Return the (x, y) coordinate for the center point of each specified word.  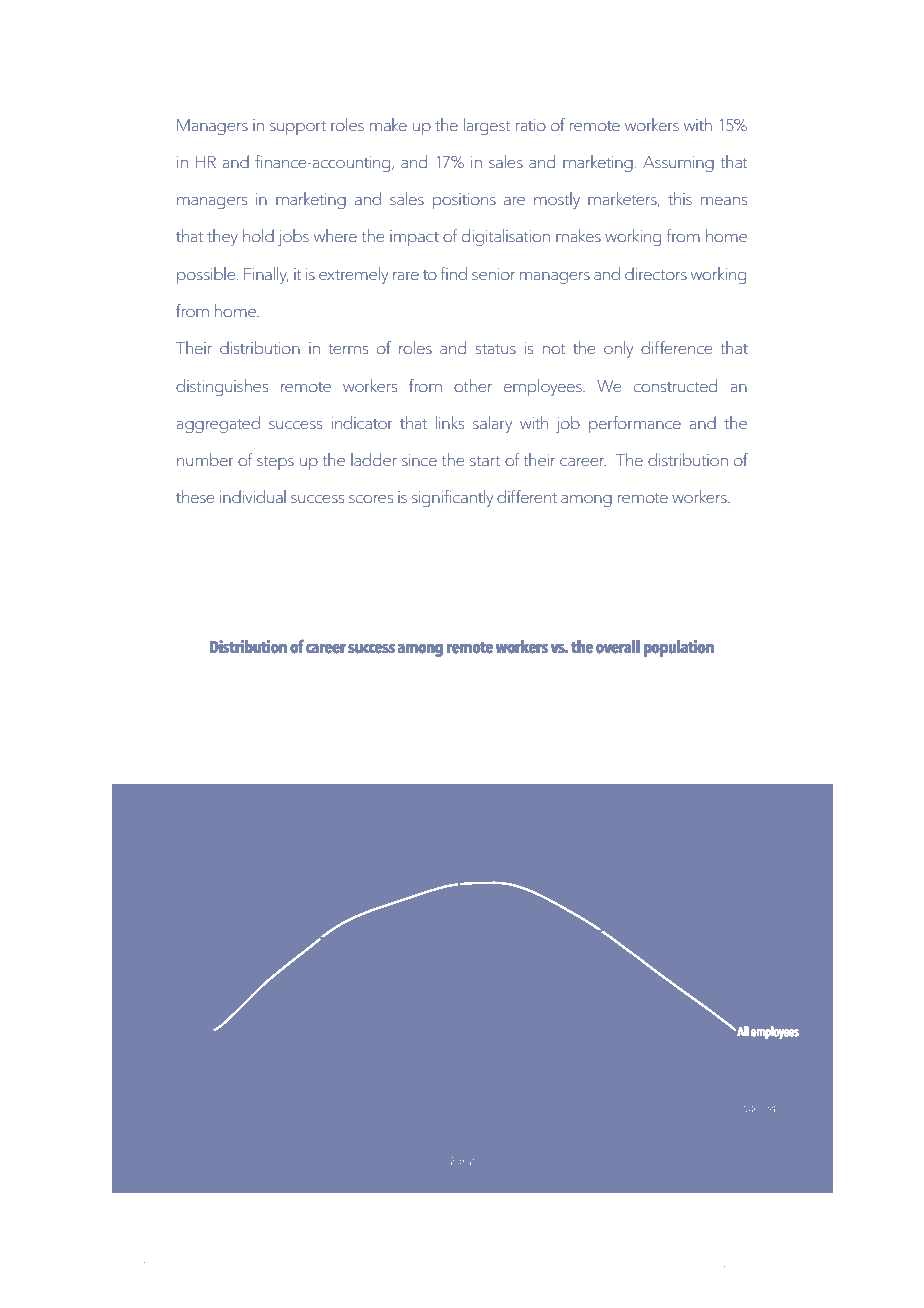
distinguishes (222, 387)
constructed (675, 385)
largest (487, 126)
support (298, 128)
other (473, 385)
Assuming (678, 164)
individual (253, 496)
